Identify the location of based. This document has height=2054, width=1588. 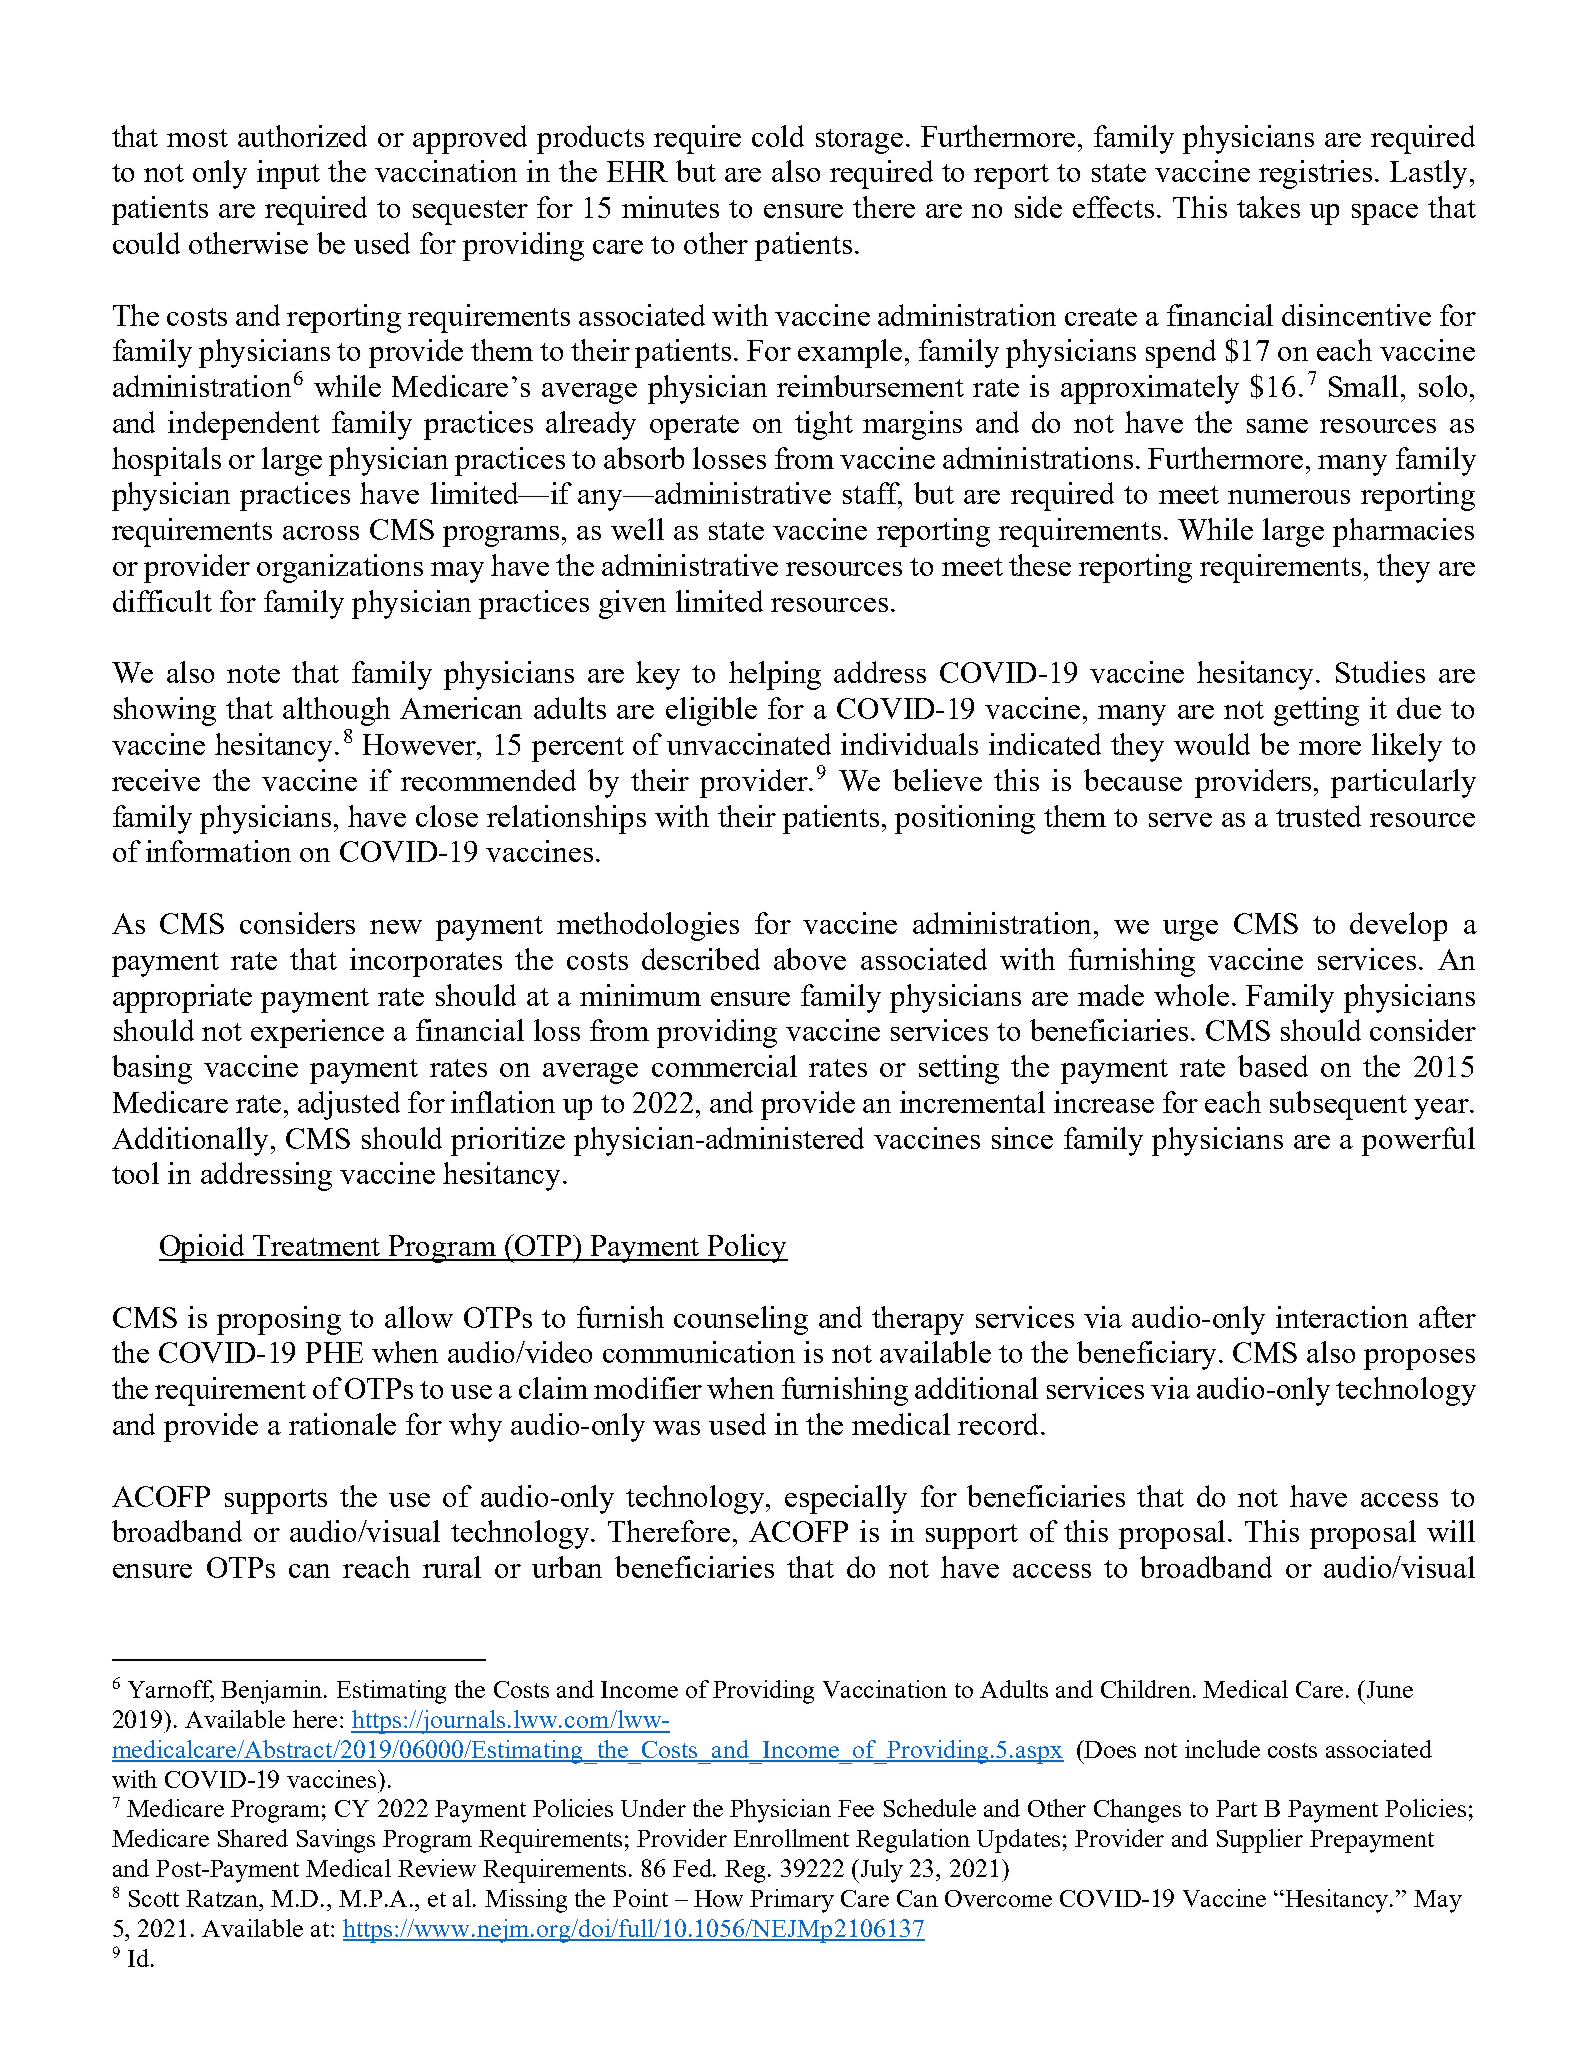
(1273, 1066).
